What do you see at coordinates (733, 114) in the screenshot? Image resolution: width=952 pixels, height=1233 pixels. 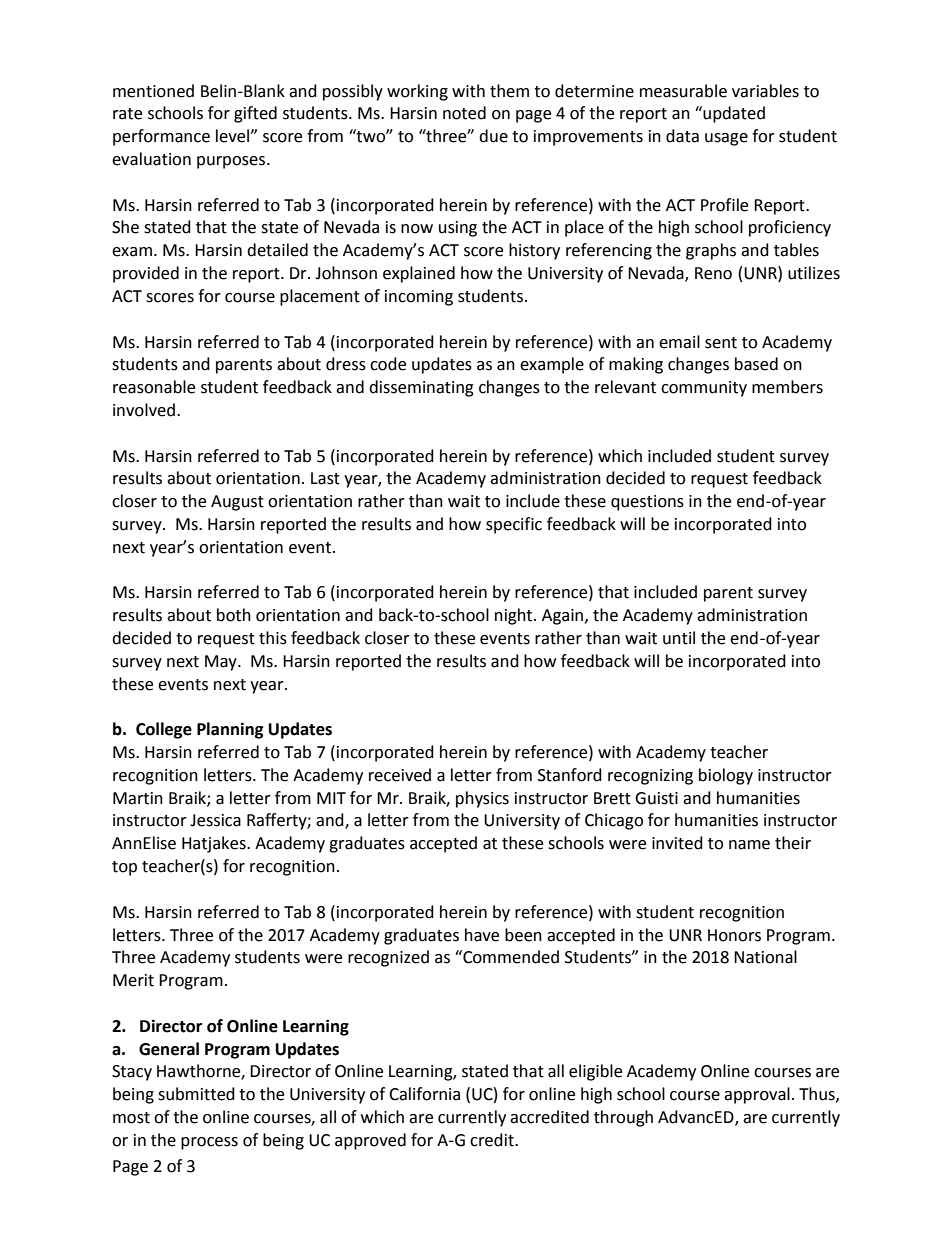 I see `updated` at bounding box center [733, 114].
